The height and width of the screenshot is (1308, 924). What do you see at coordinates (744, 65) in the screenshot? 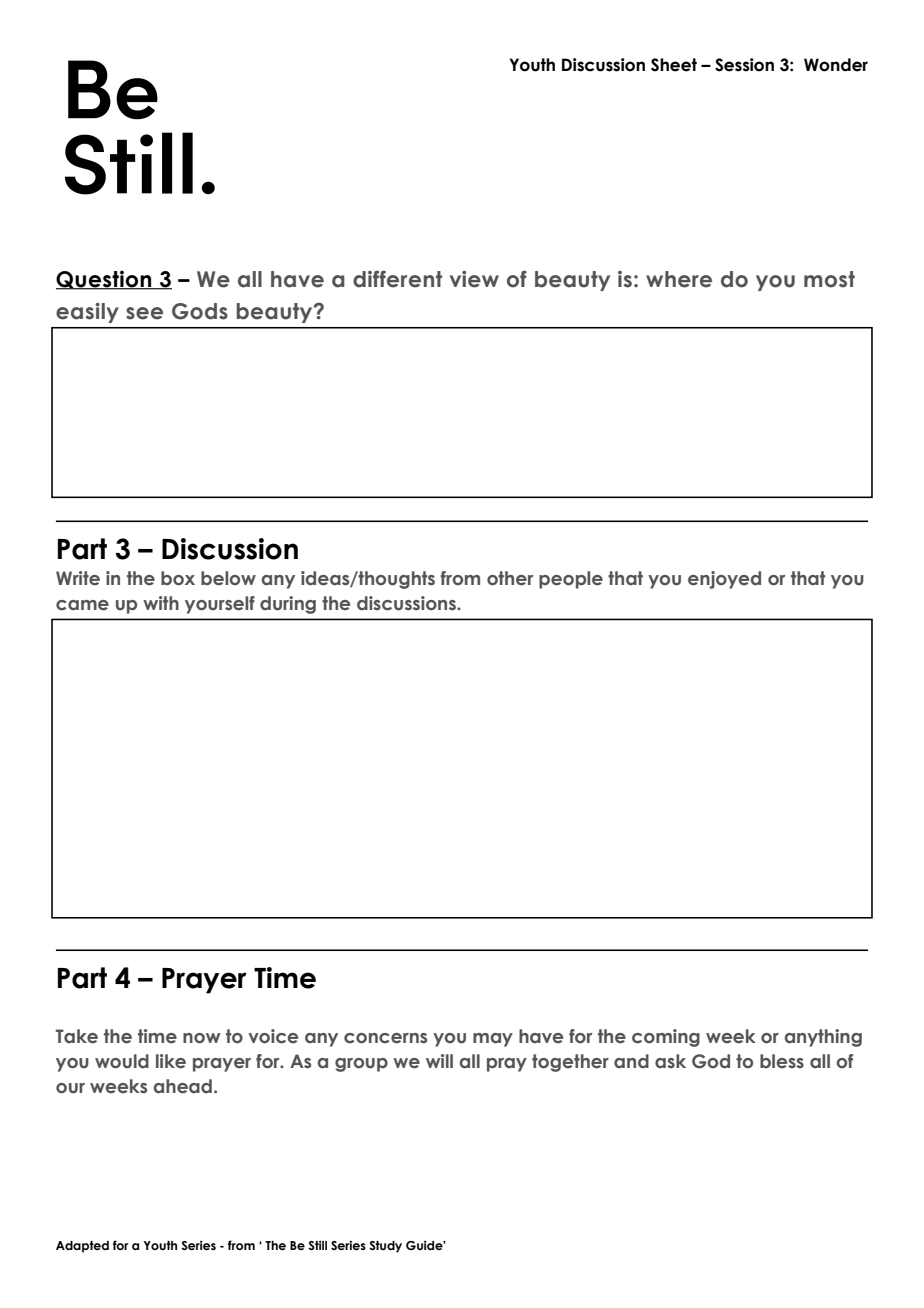
I see `Session` at bounding box center [744, 65].
